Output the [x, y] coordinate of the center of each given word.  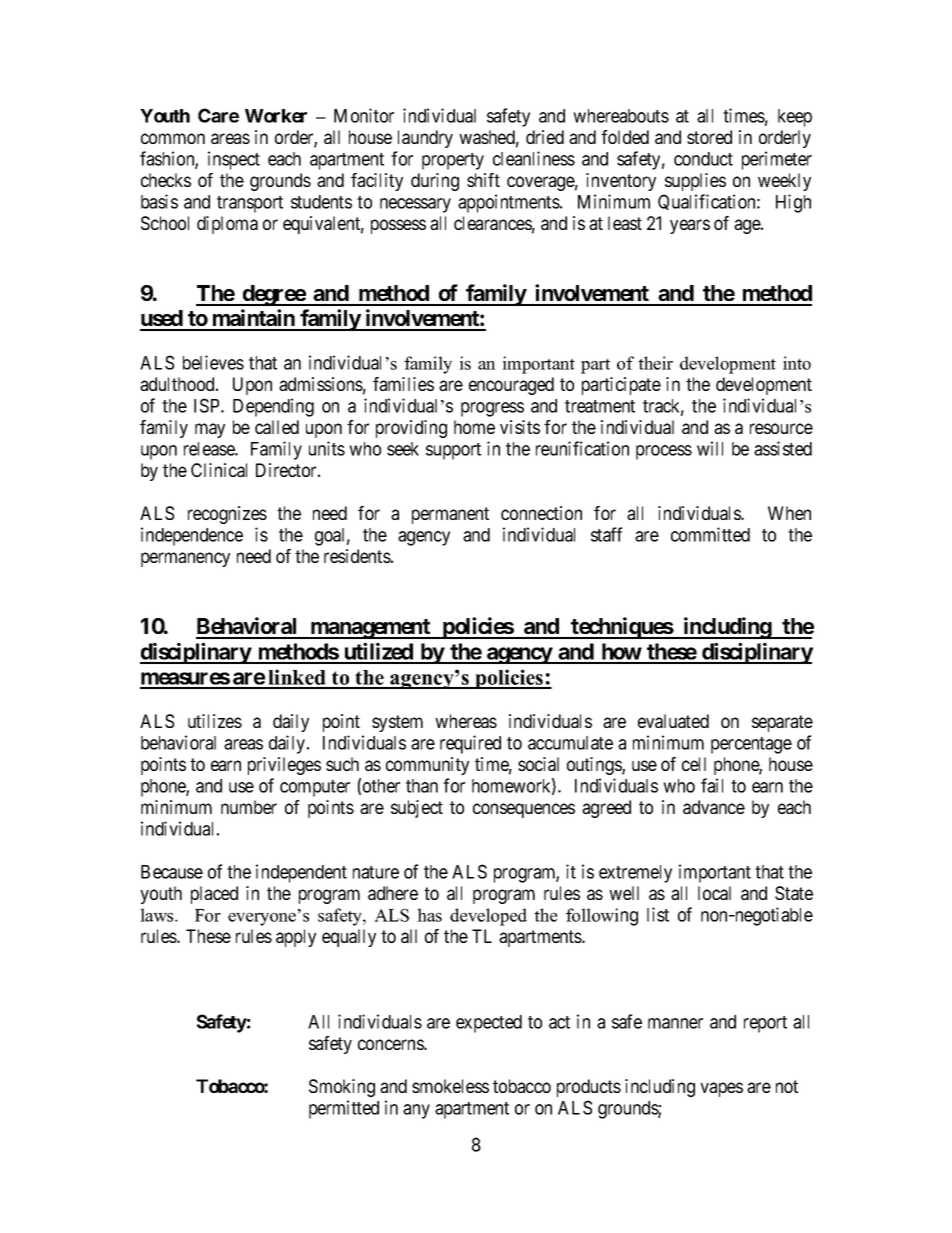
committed [710, 534]
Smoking [342, 1088]
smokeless [450, 1086]
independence [192, 536]
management [370, 629]
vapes [721, 1089]
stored [709, 137]
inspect [234, 160]
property [453, 161]
